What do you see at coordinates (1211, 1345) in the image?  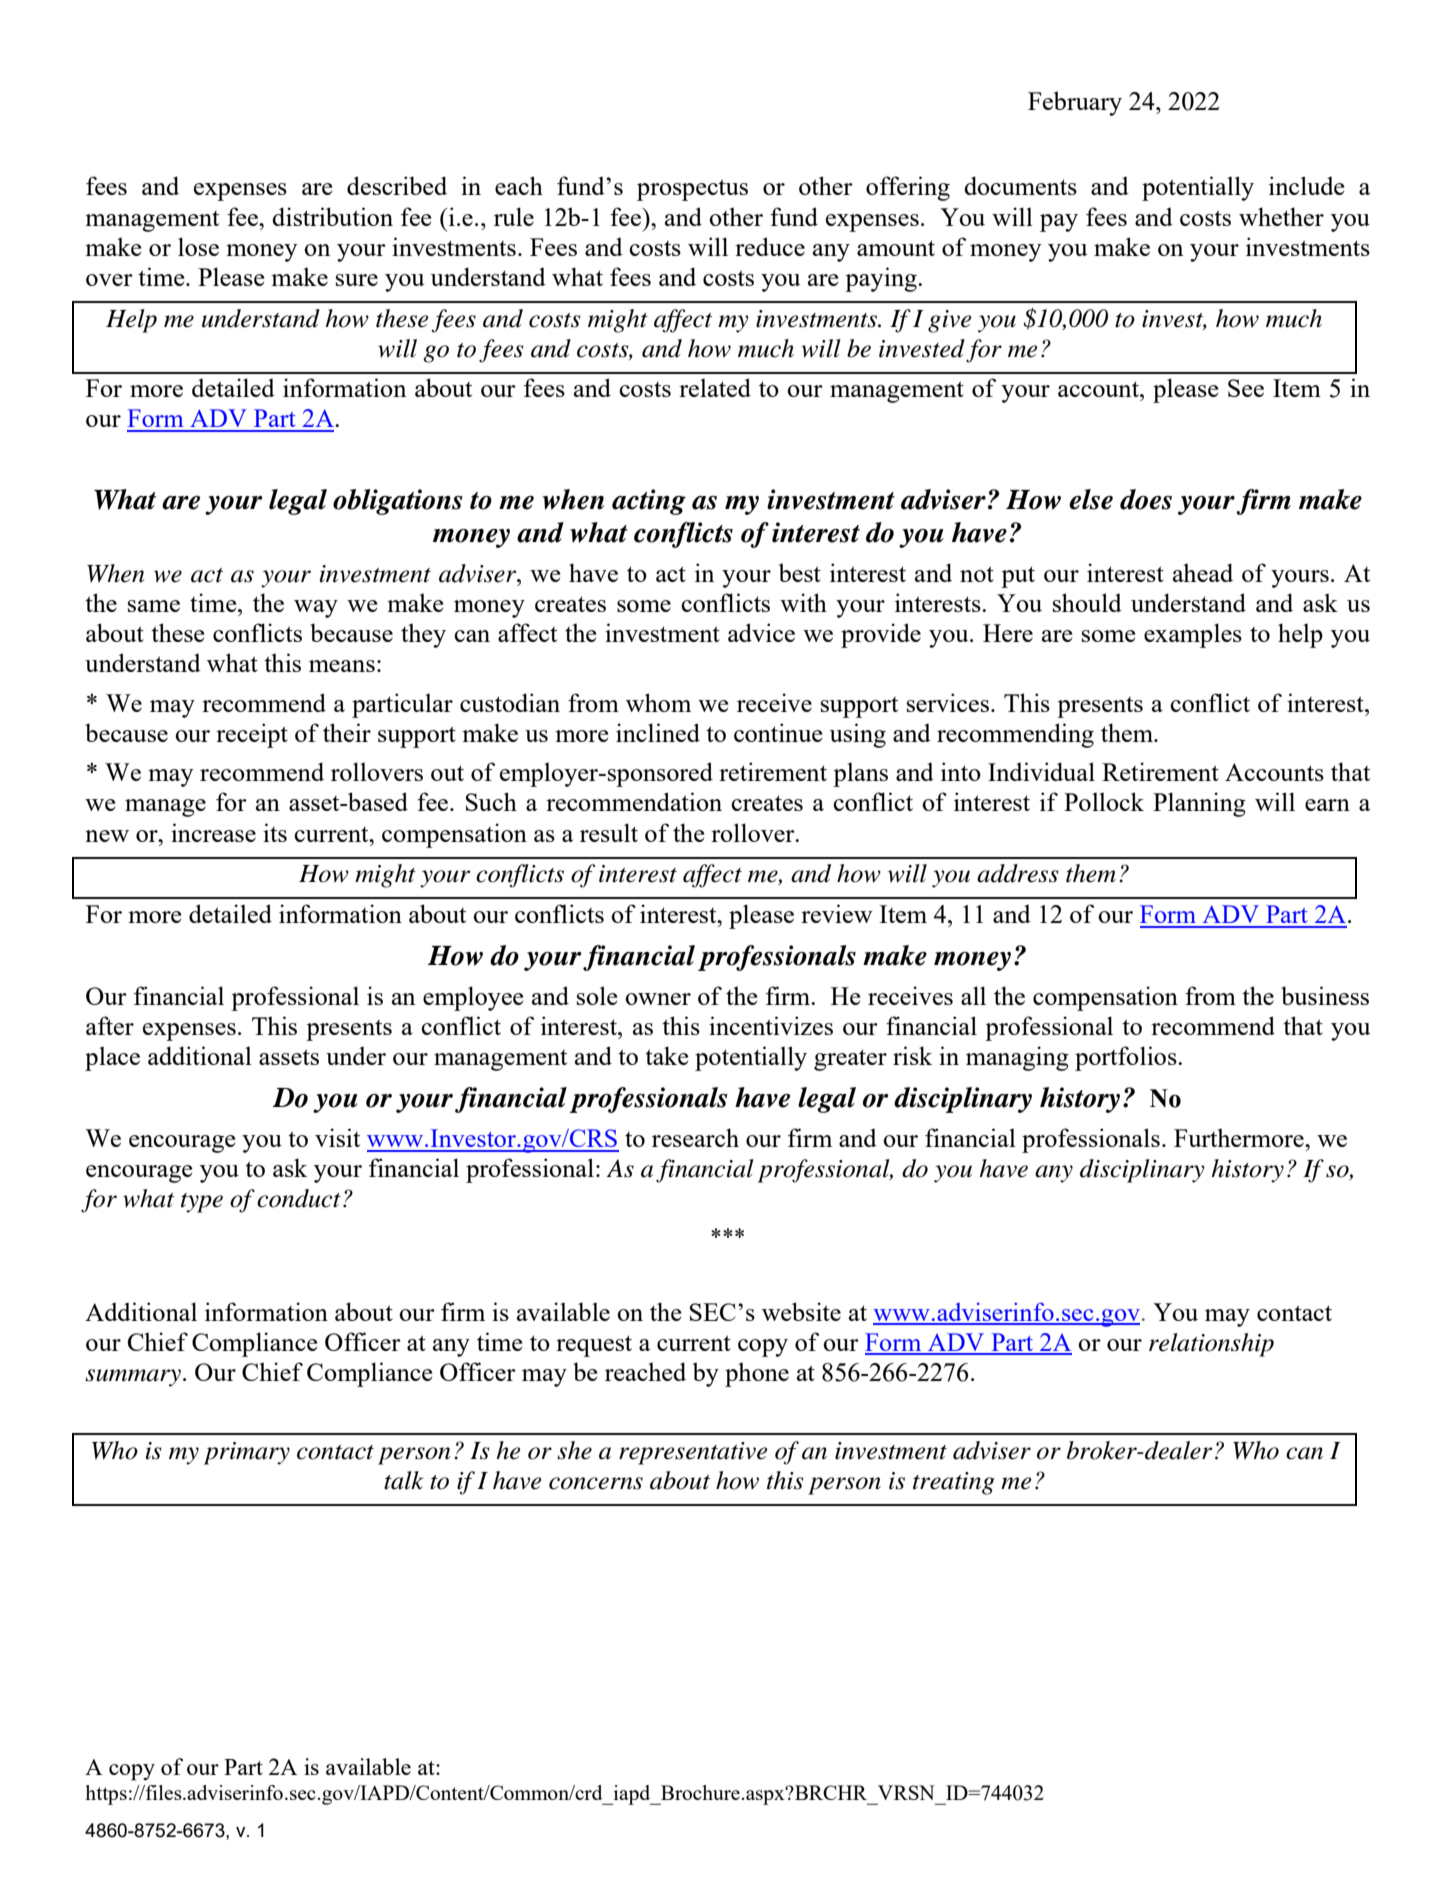 I see `relationship` at bounding box center [1211, 1345].
